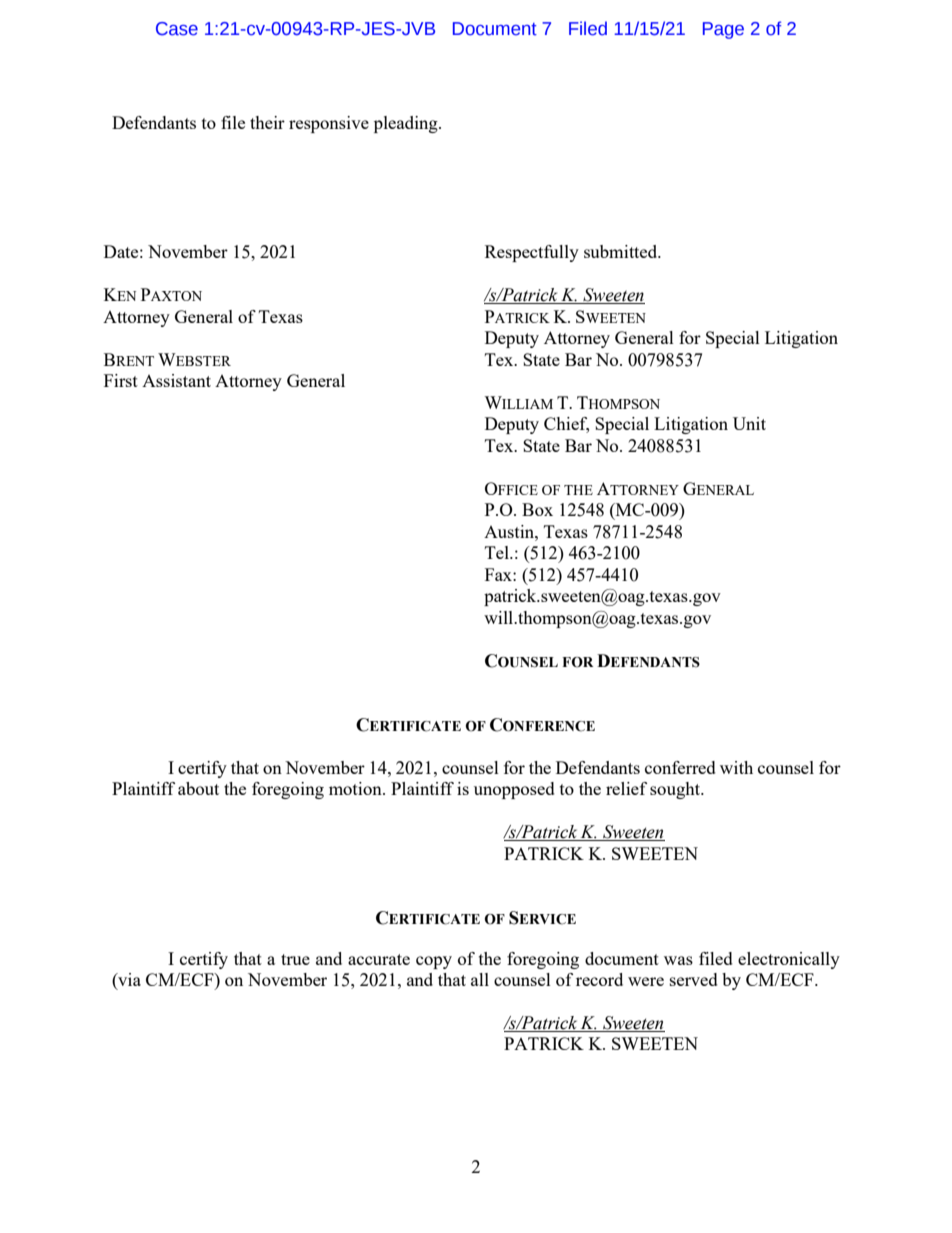 The width and height of the screenshot is (952, 1233). What do you see at coordinates (514, 790) in the screenshot?
I see `unopposed` at bounding box center [514, 790].
